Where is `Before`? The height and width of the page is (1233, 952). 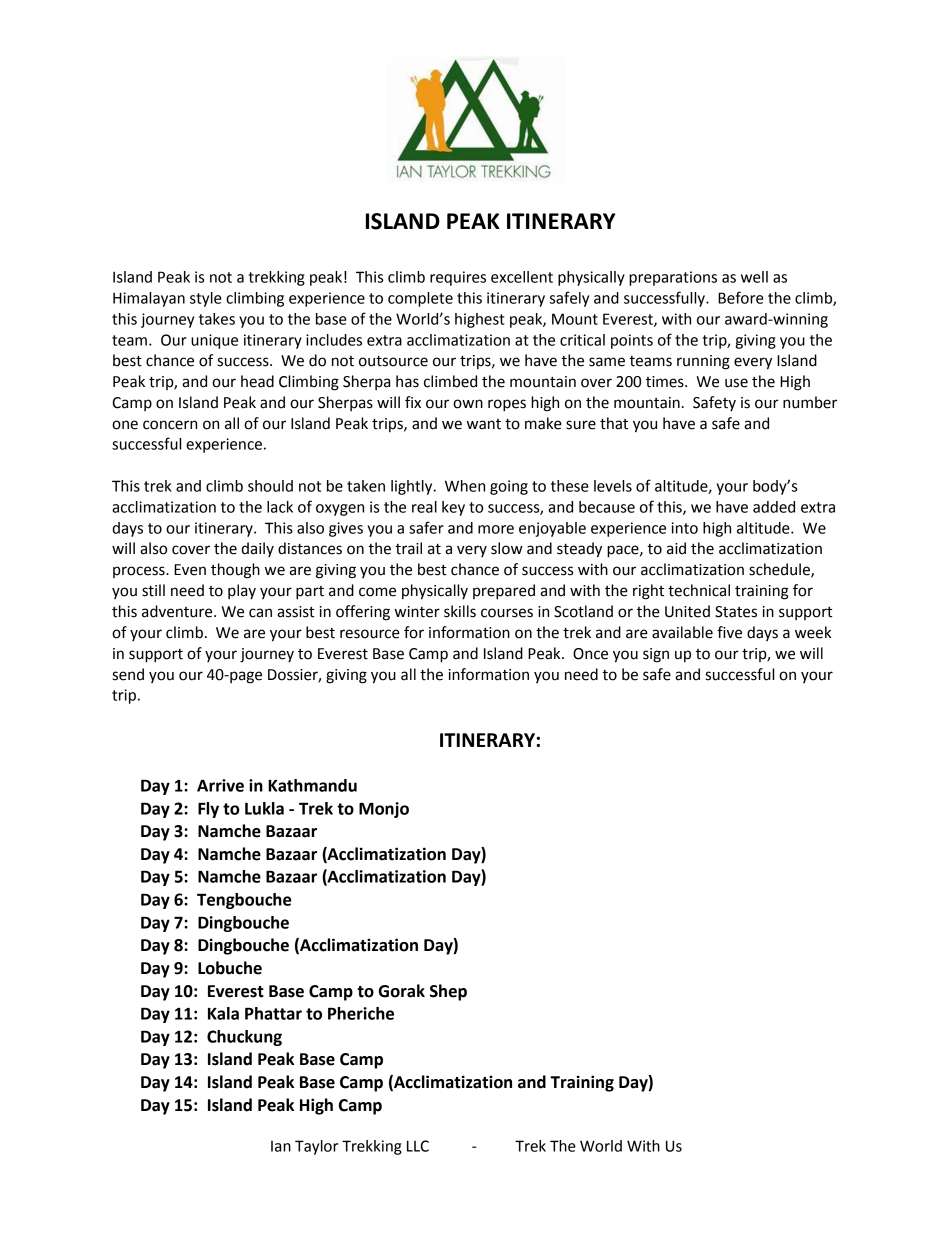
Before is located at coordinates (741, 297).
